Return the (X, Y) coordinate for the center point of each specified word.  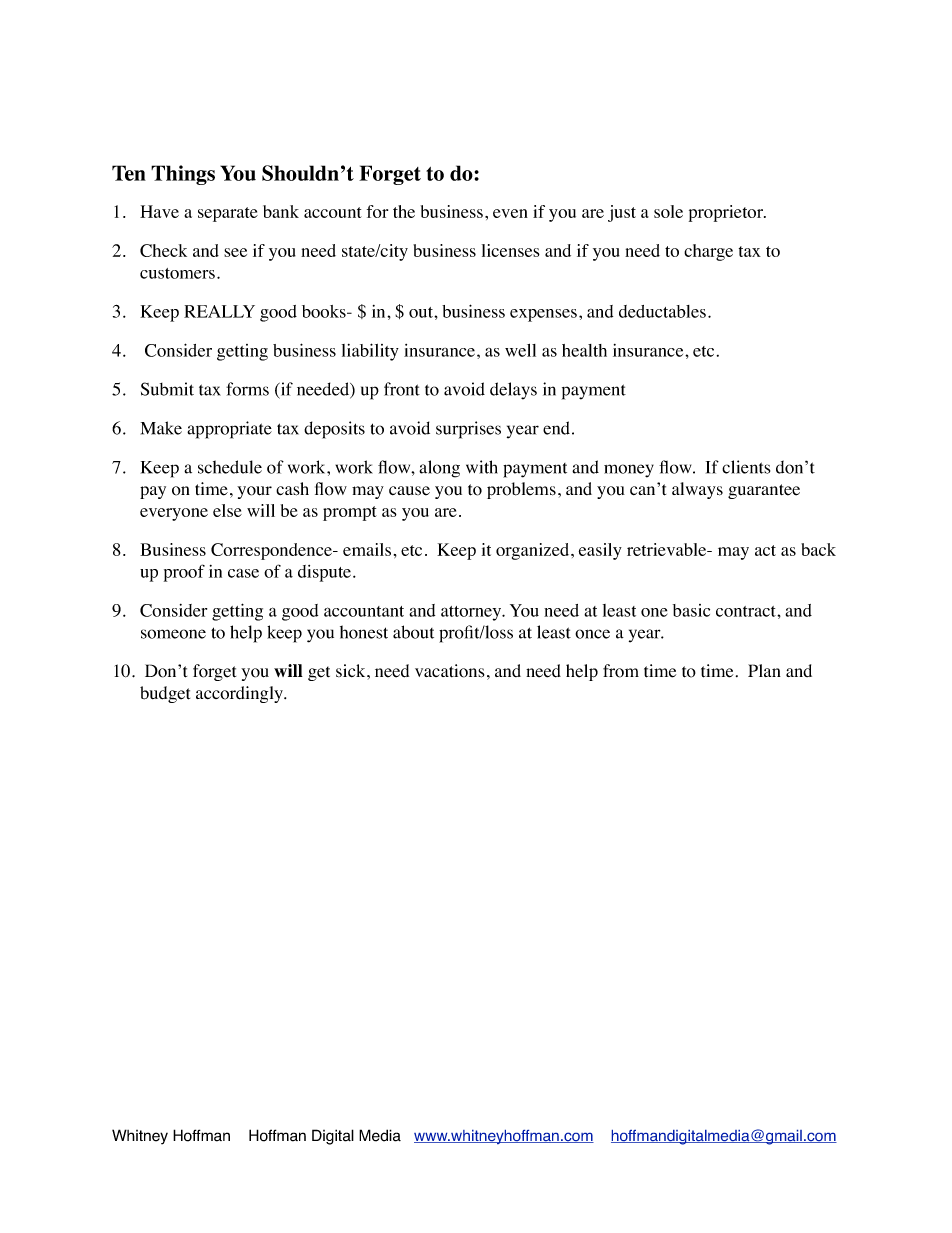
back (818, 549)
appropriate (229, 430)
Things (183, 175)
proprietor (727, 213)
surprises (468, 430)
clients (746, 467)
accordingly (241, 694)
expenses (543, 315)
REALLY (219, 311)
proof (184, 573)
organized (534, 551)
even (510, 213)
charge (708, 252)
